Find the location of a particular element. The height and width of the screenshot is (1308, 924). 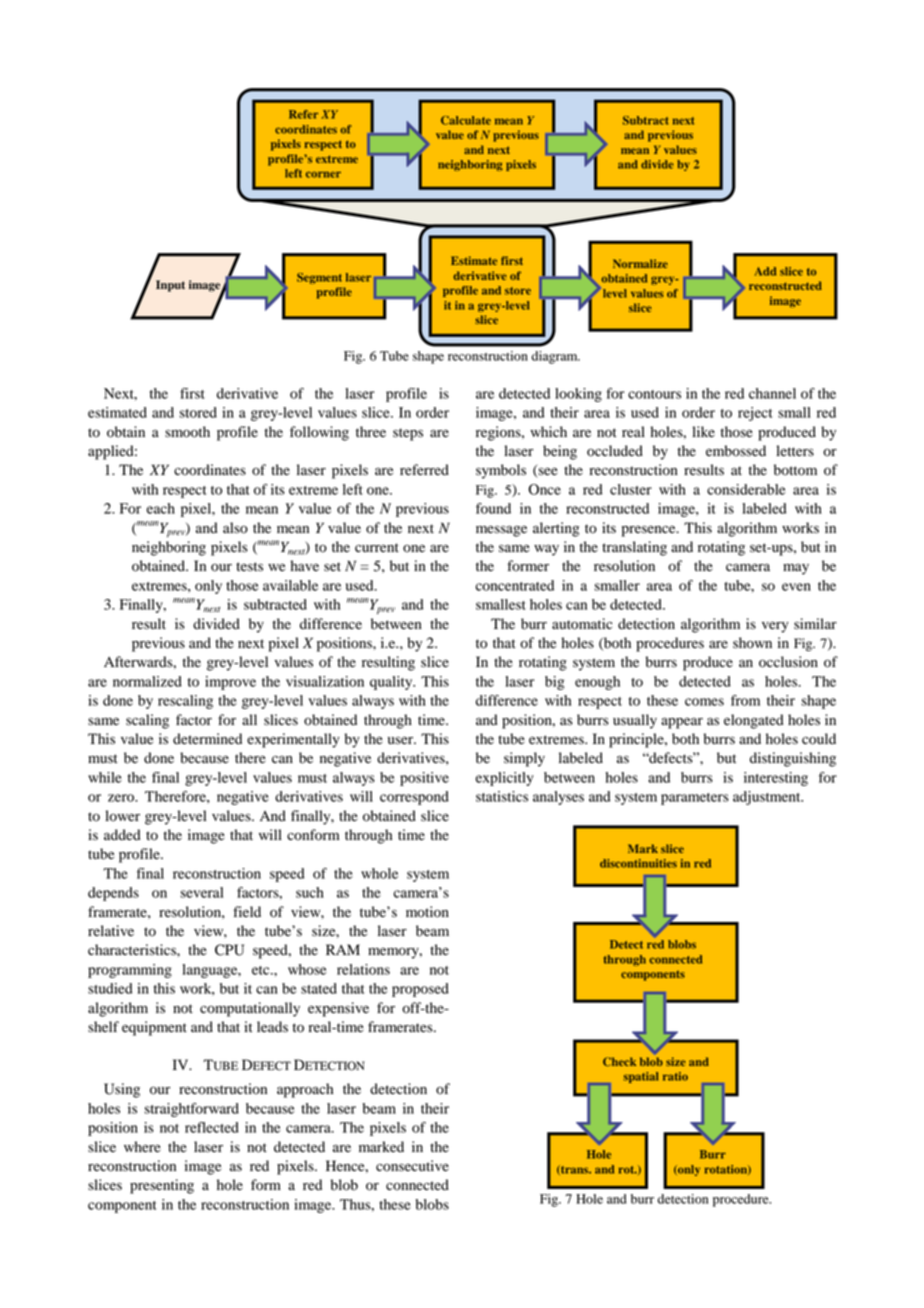

motion is located at coordinates (427, 912).
